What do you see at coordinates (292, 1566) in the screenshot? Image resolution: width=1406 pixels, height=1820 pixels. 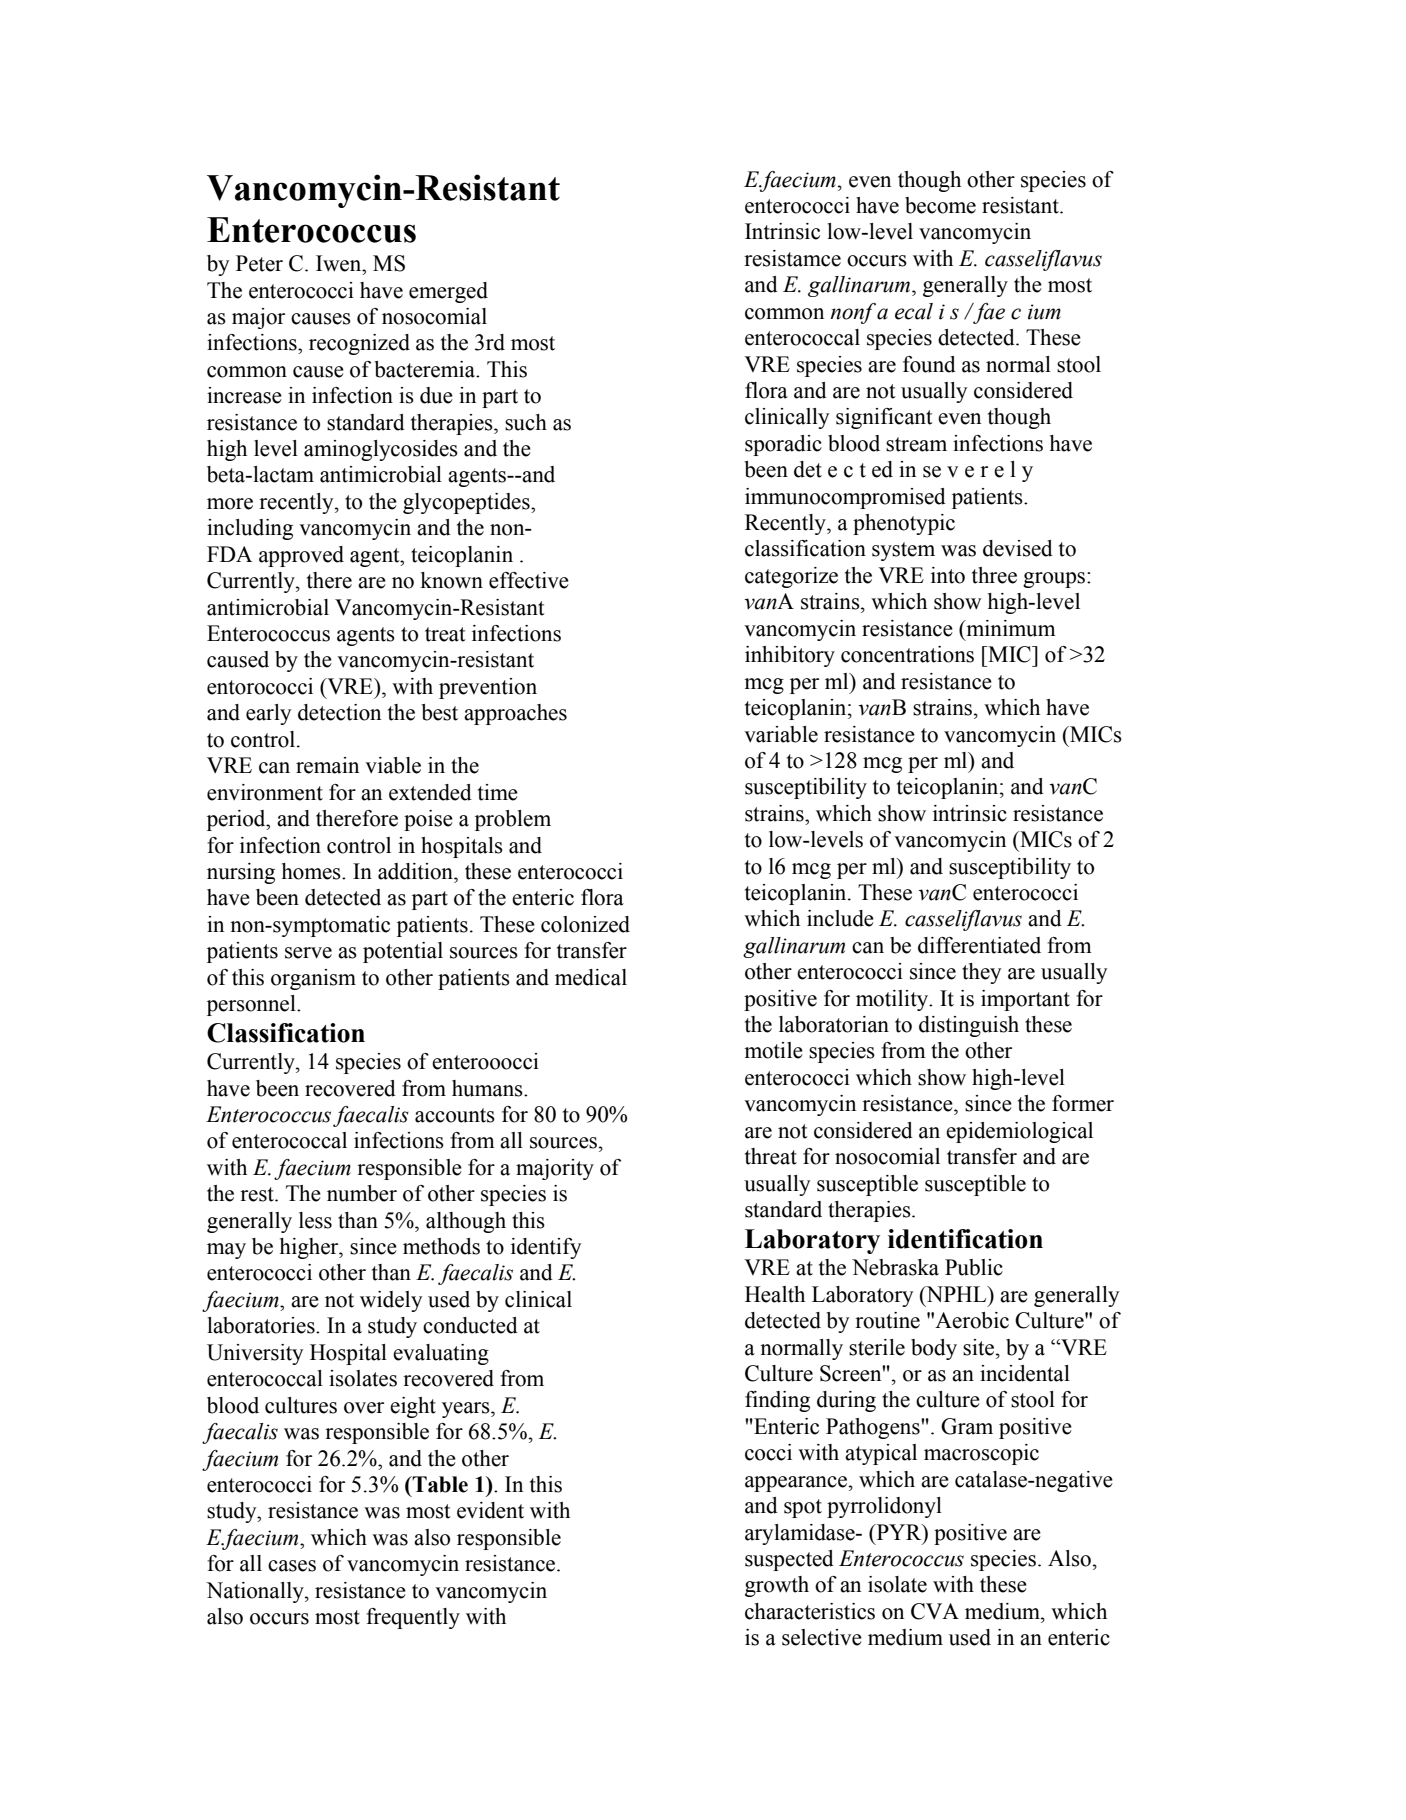 I see `cases` at bounding box center [292, 1566].
